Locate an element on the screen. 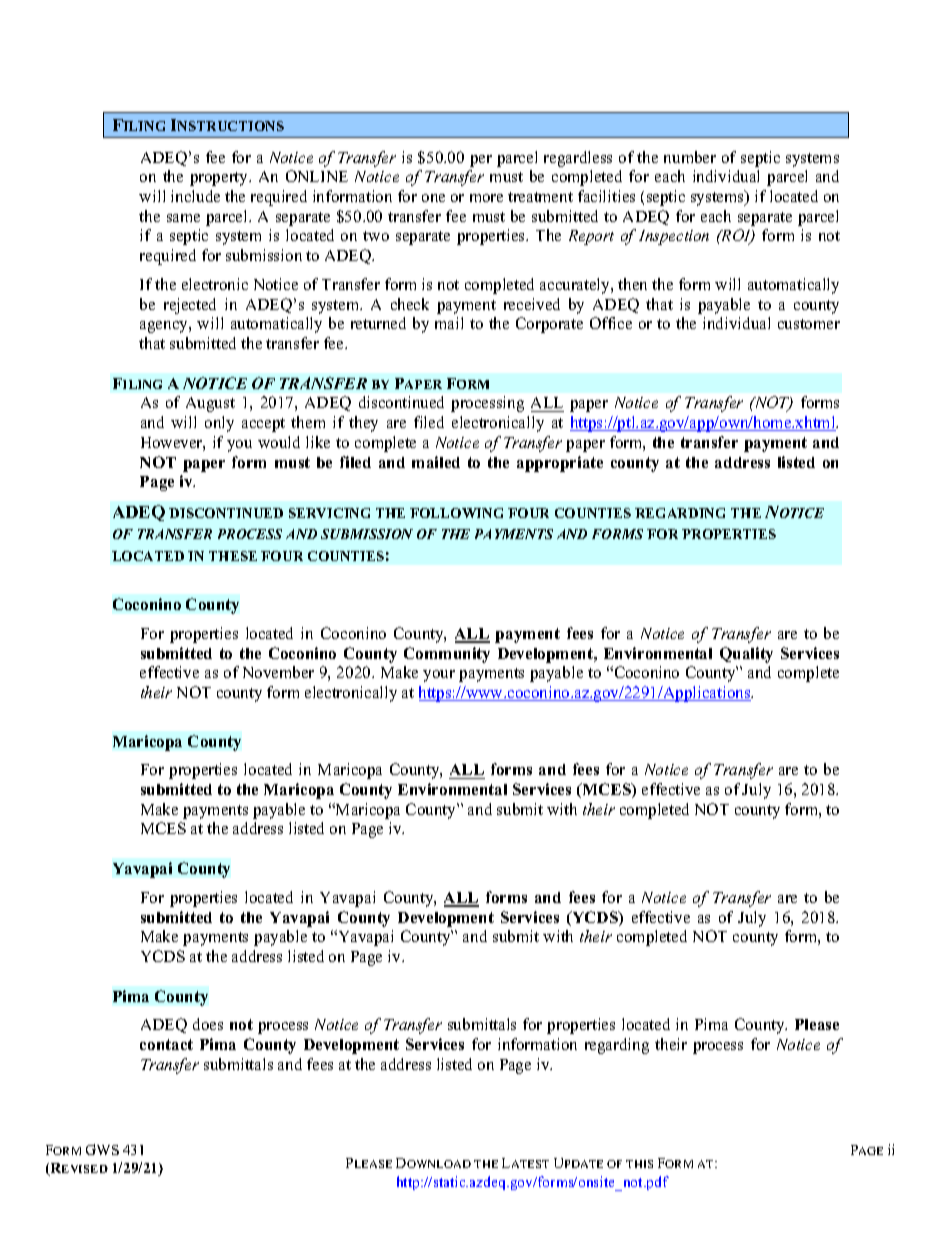  GWS is located at coordinates (102, 1149).
